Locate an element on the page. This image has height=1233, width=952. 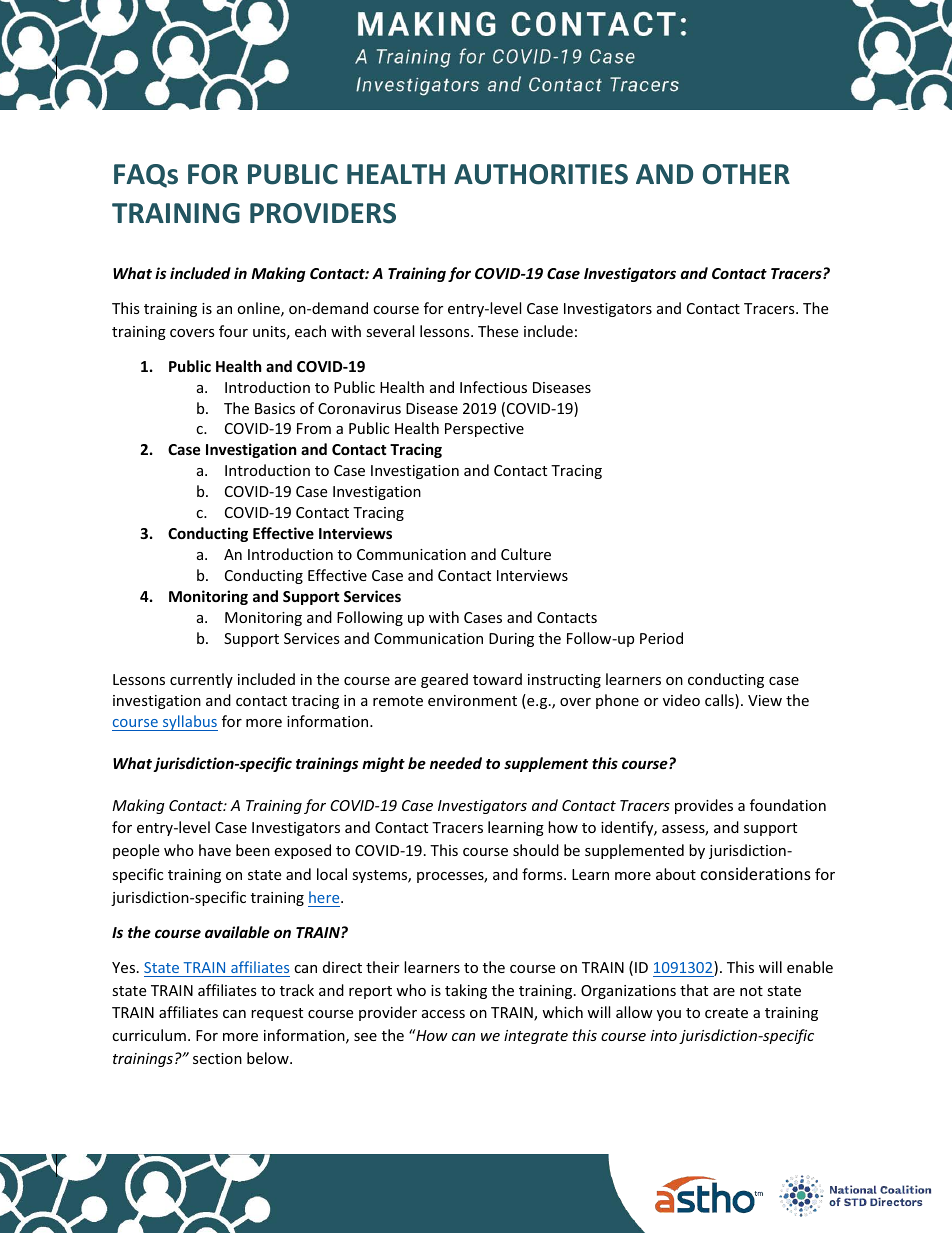
provides is located at coordinates (704, 806).
